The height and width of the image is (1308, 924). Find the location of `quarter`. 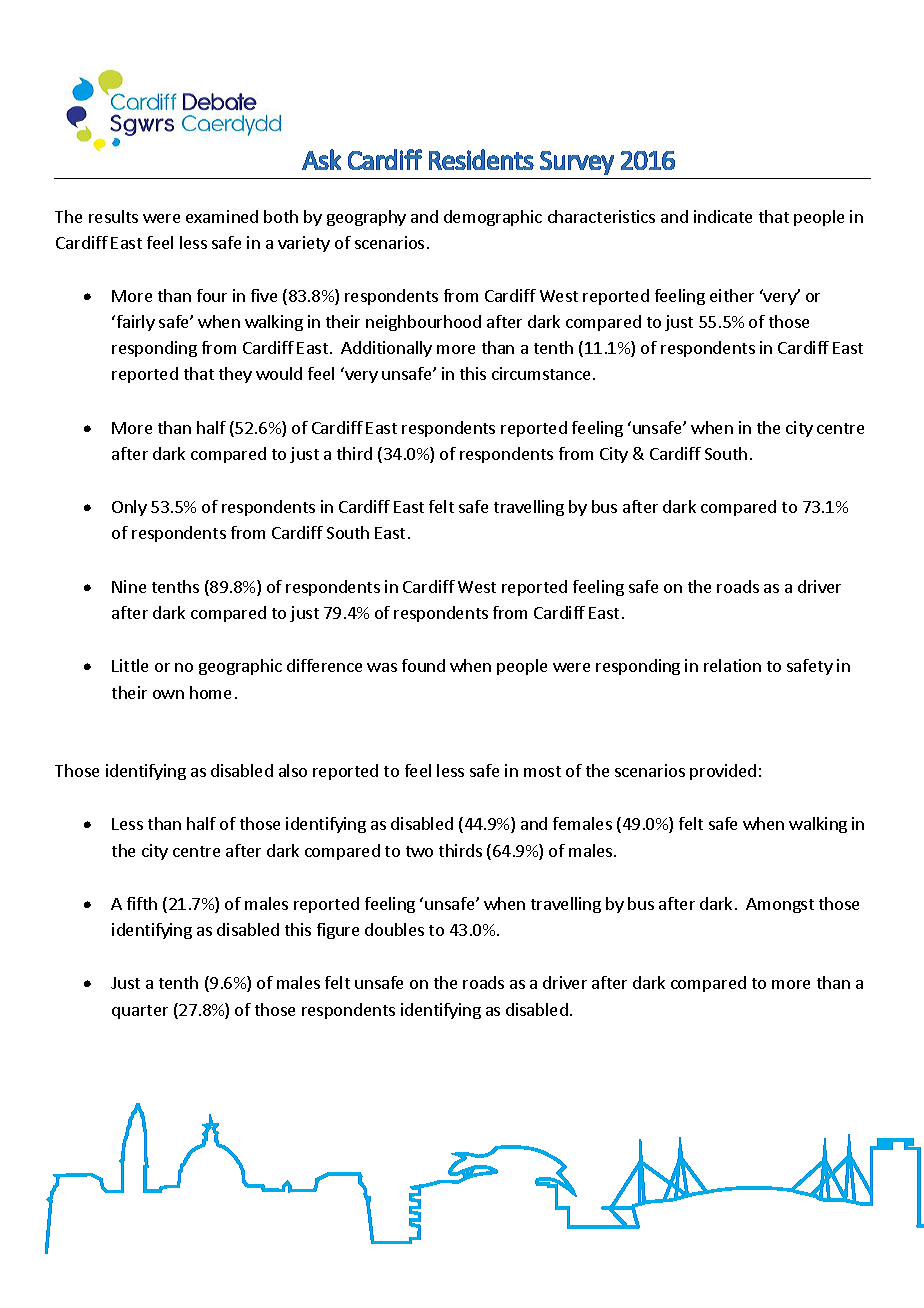

quarter is located at coordinates (140, 1012).
